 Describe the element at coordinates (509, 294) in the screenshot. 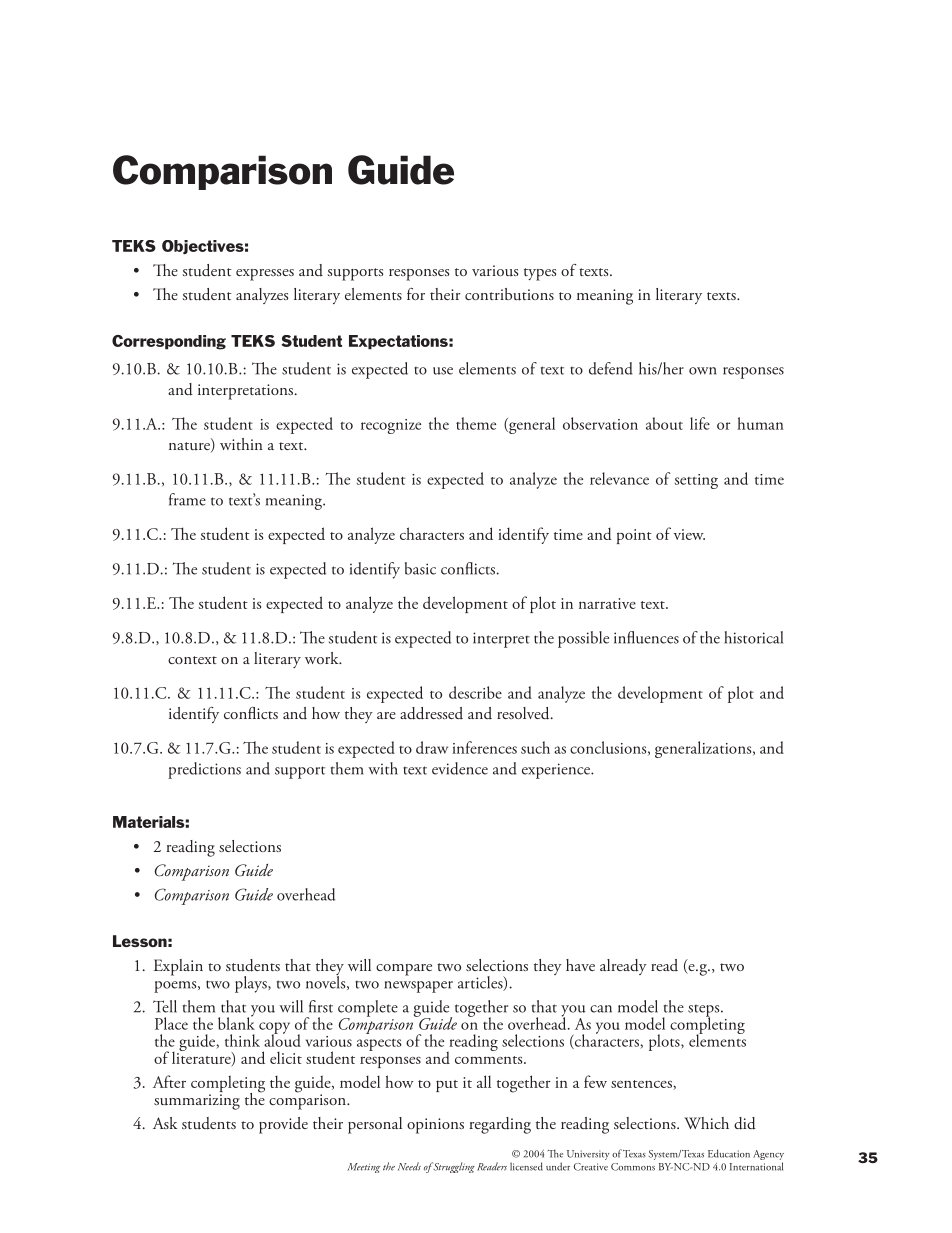

I see `contributions` at that location.
